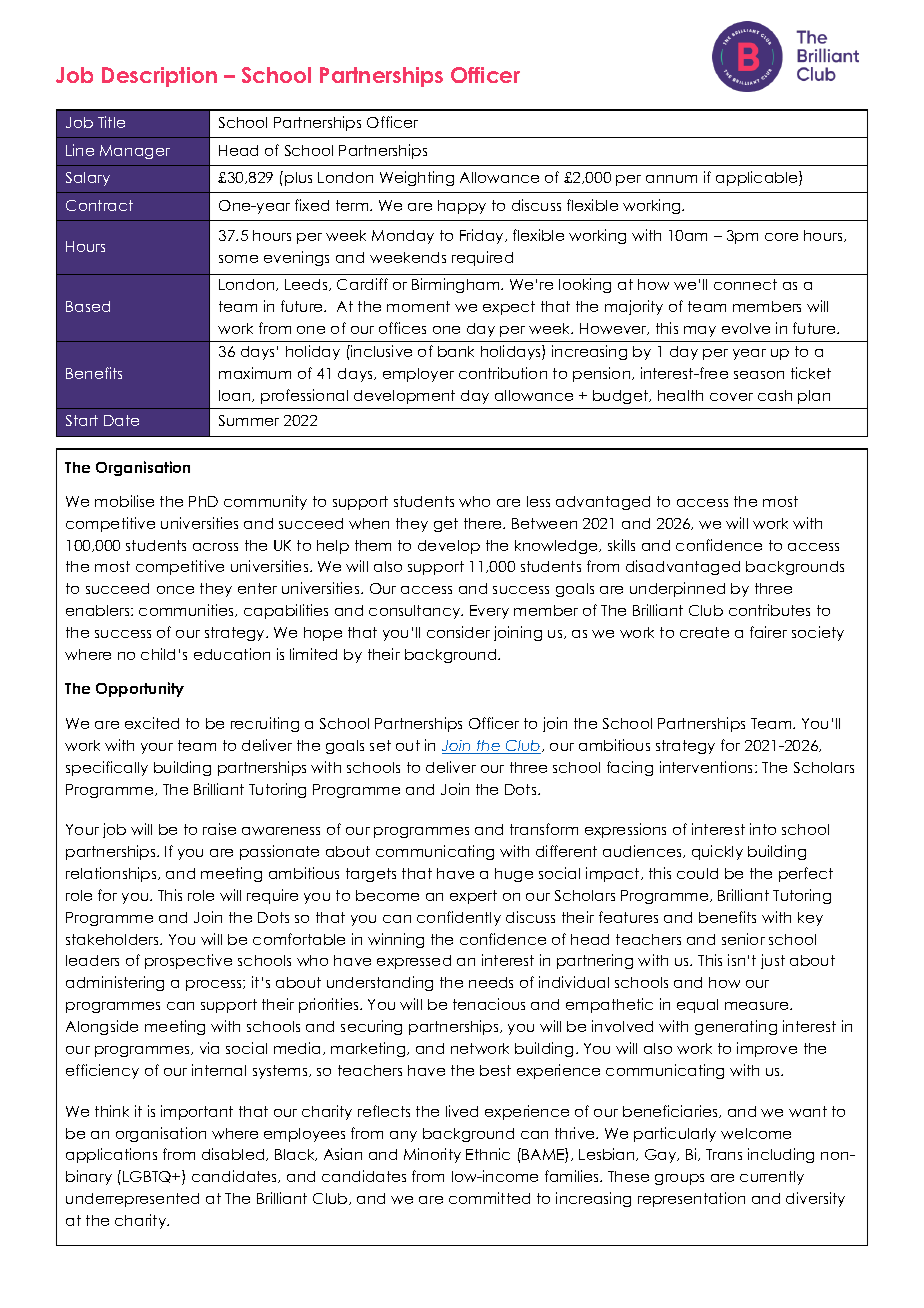  Describe the element at coordinates (697, 873) in the screenshot. I see `could` at that location.
